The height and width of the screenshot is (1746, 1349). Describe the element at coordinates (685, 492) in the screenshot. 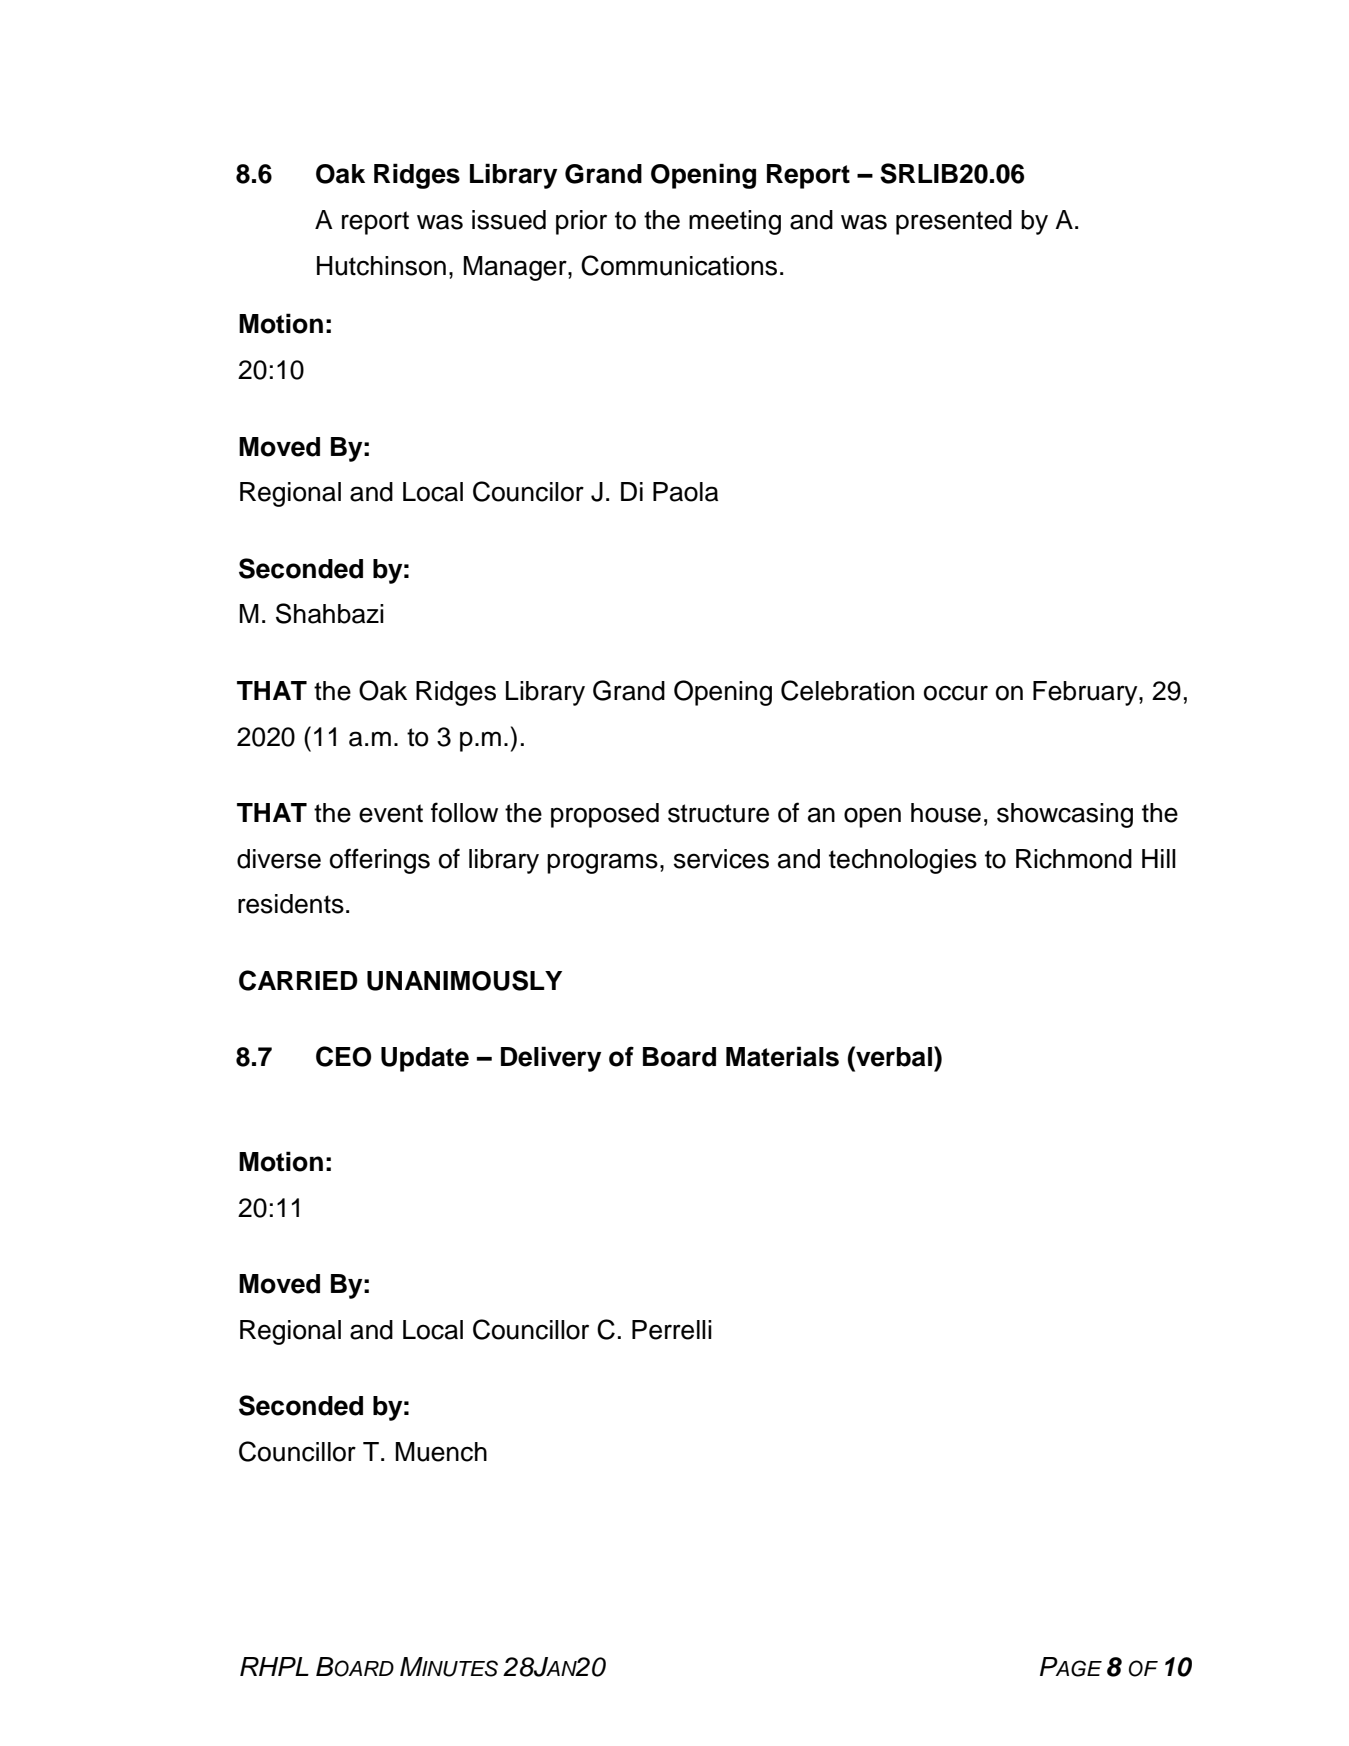

I see `Paola` at that location.
